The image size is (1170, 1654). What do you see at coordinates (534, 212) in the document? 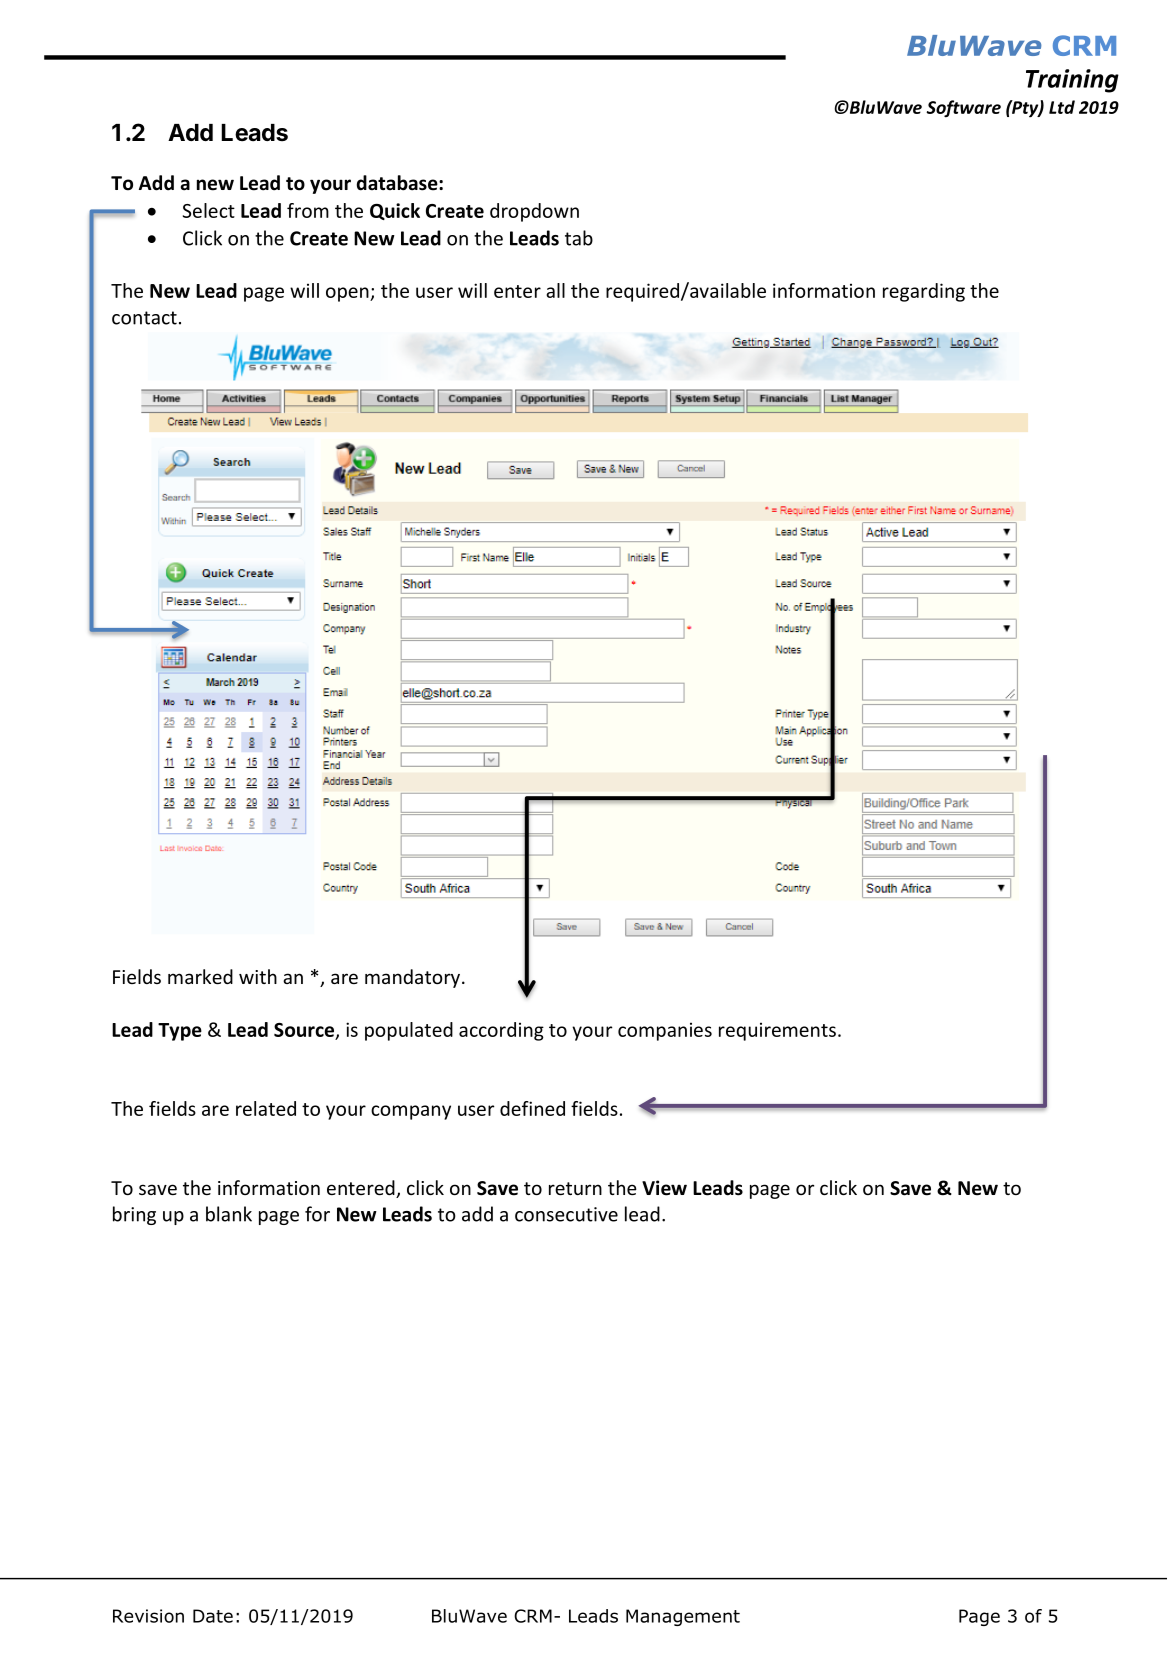
I see `dropdown` at bounding box center [534, 212].
